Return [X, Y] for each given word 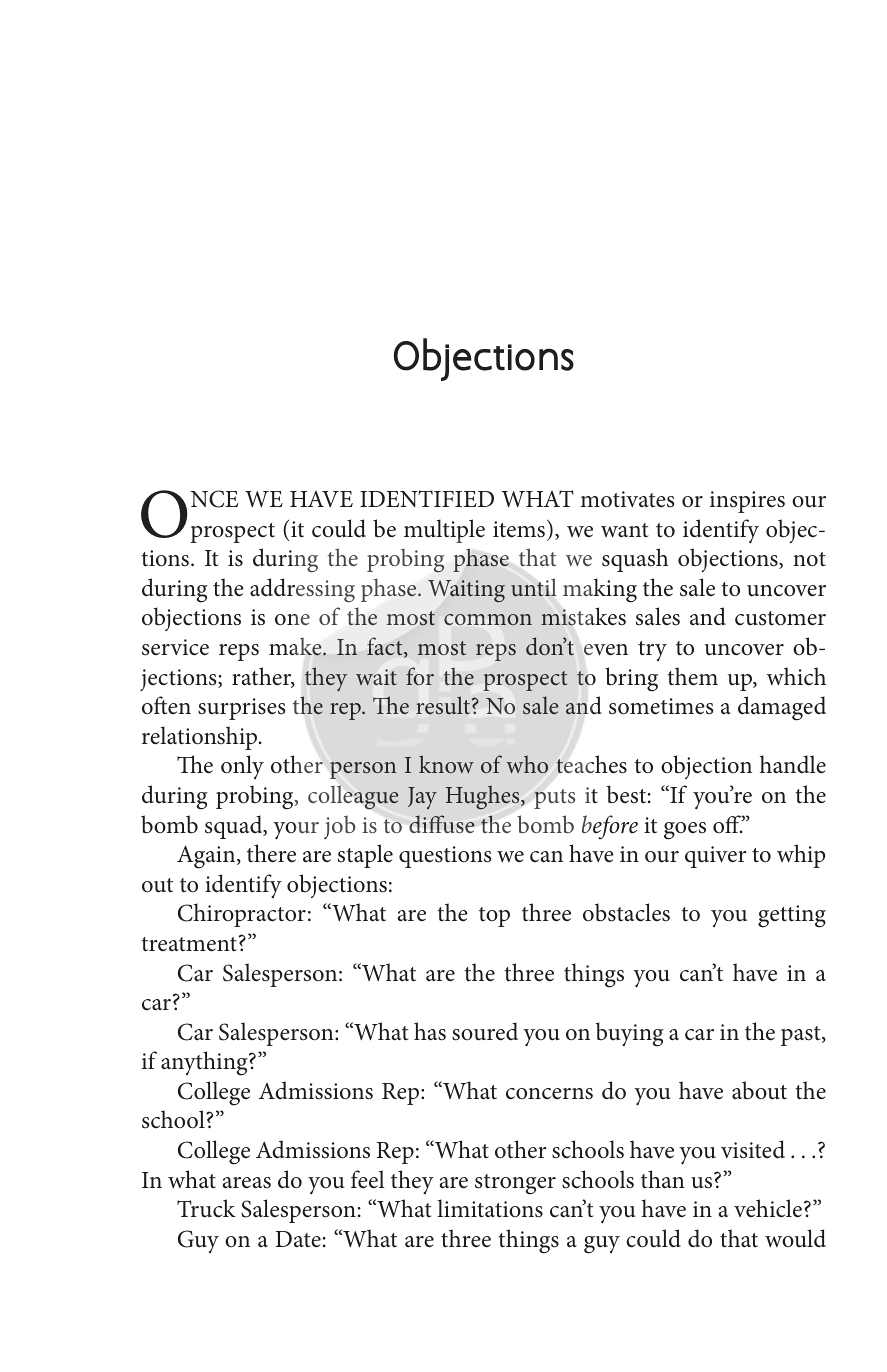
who [527, 764]
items [519, 529]
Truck [206, 1208]
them [693, 676]
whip [801, 856]
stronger [515, 1184]
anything [205, 1063]
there [271, 853]
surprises [241, 709]
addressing [302, 590]
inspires [747, 502]
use [457, 827]
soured [485, 1031]
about [759, 1090]
